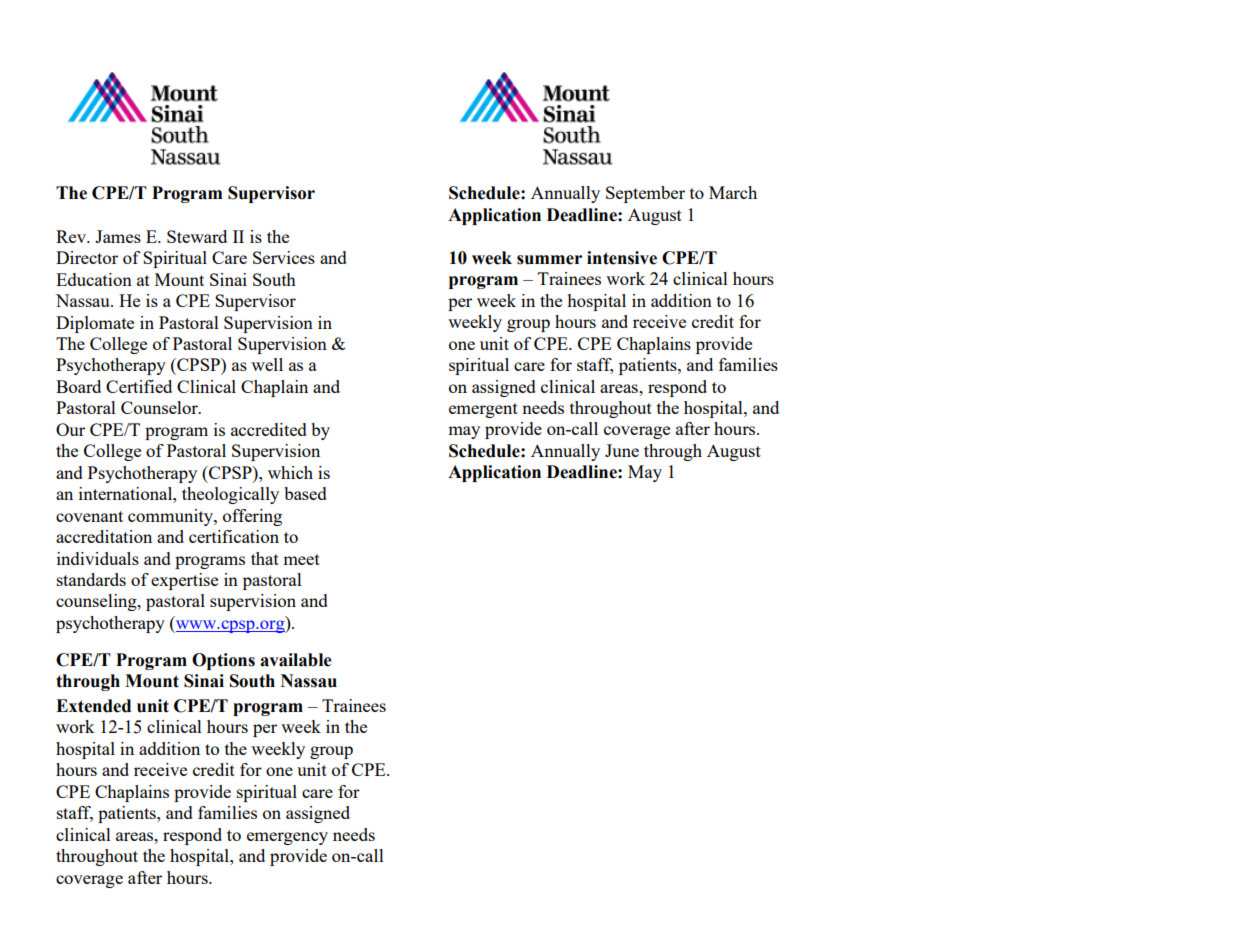  I want to click on Extended, so click(93, 706).
